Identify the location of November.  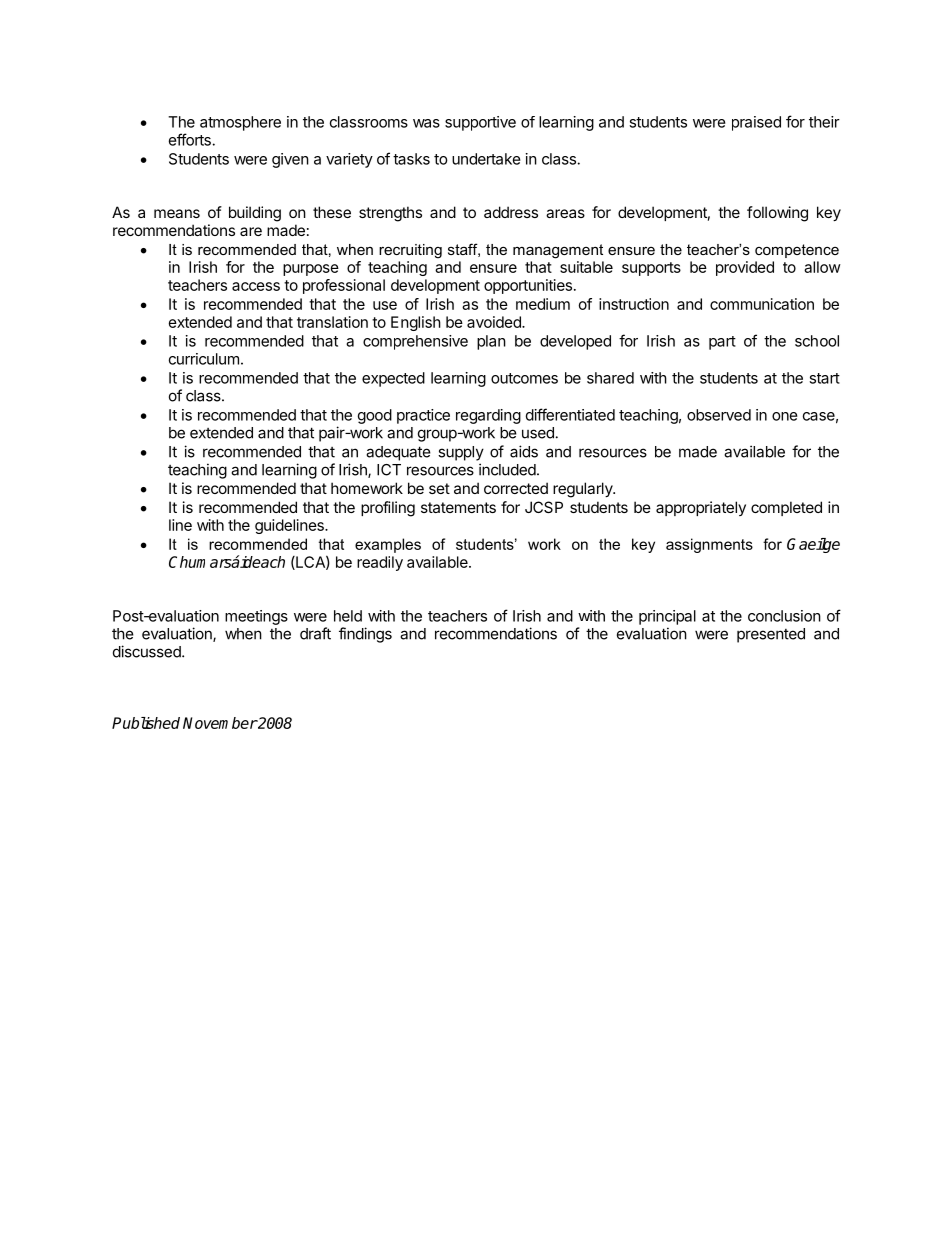
(220, 723).
